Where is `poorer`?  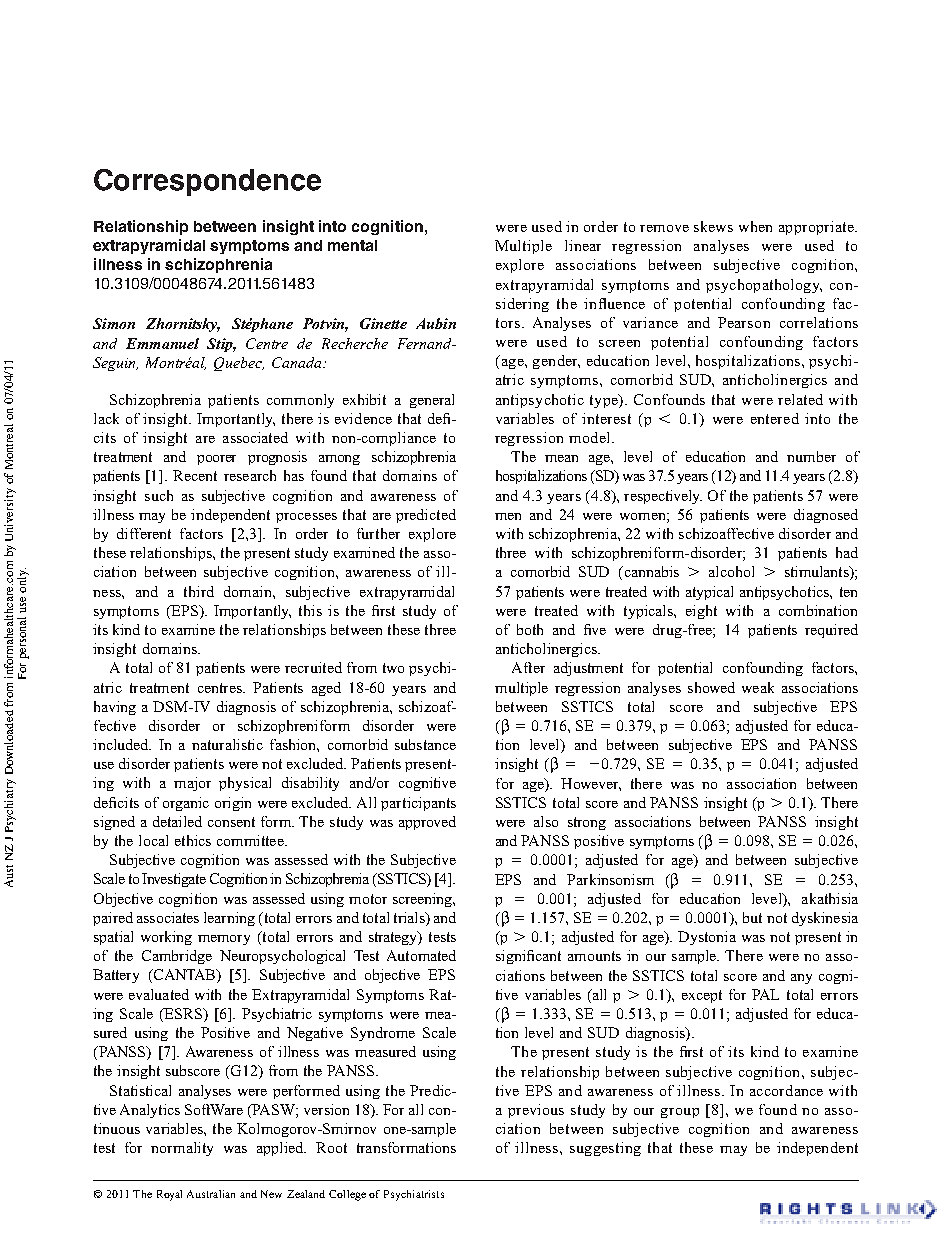 poorer is located at coordinates (216, 460).
